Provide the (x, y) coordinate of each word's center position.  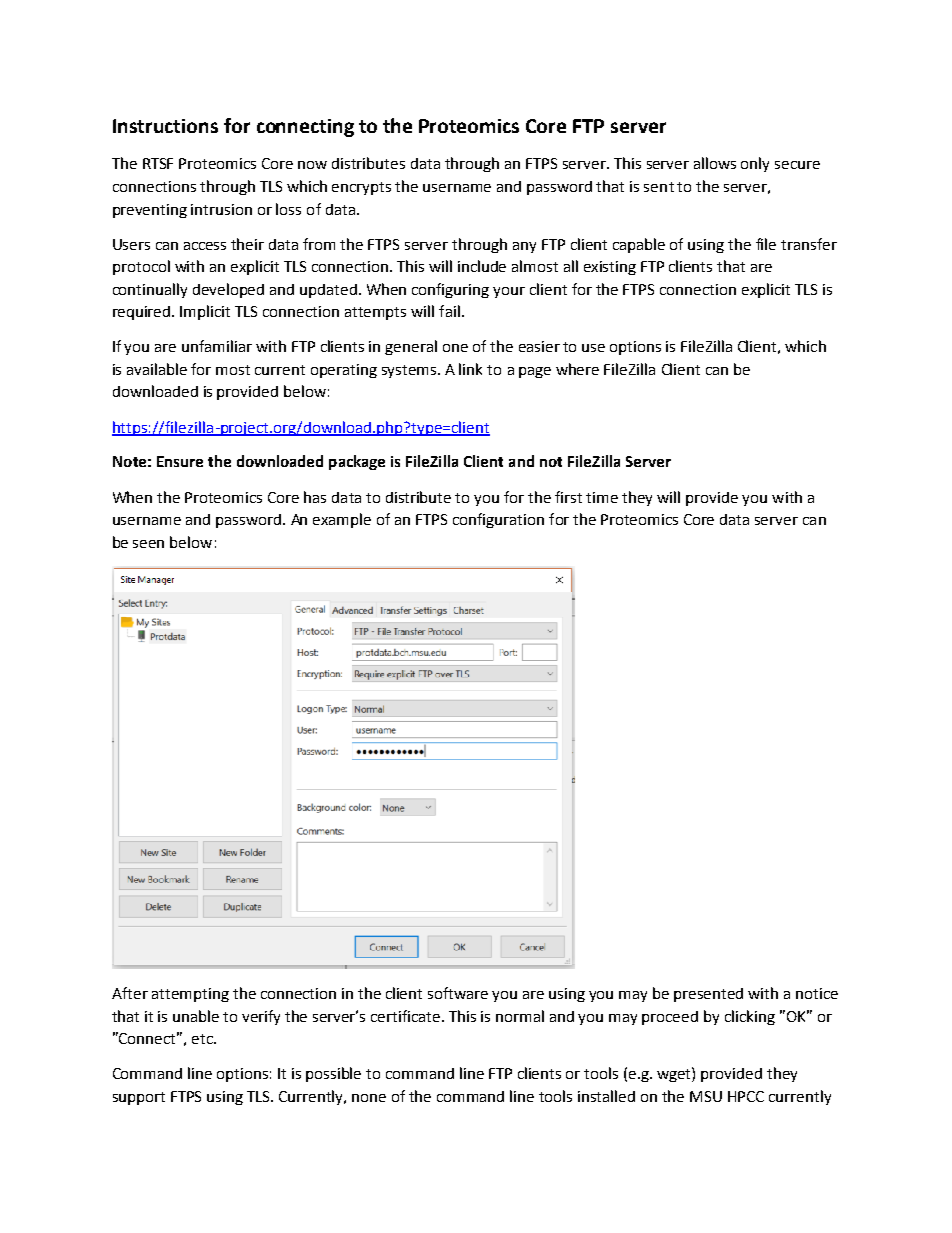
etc (203, 1039)
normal (520, 1016)
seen (148, 544)
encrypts (361, 188)
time (602, 497)
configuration (498, 520)
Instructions (165, 126)
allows (715, 163)
